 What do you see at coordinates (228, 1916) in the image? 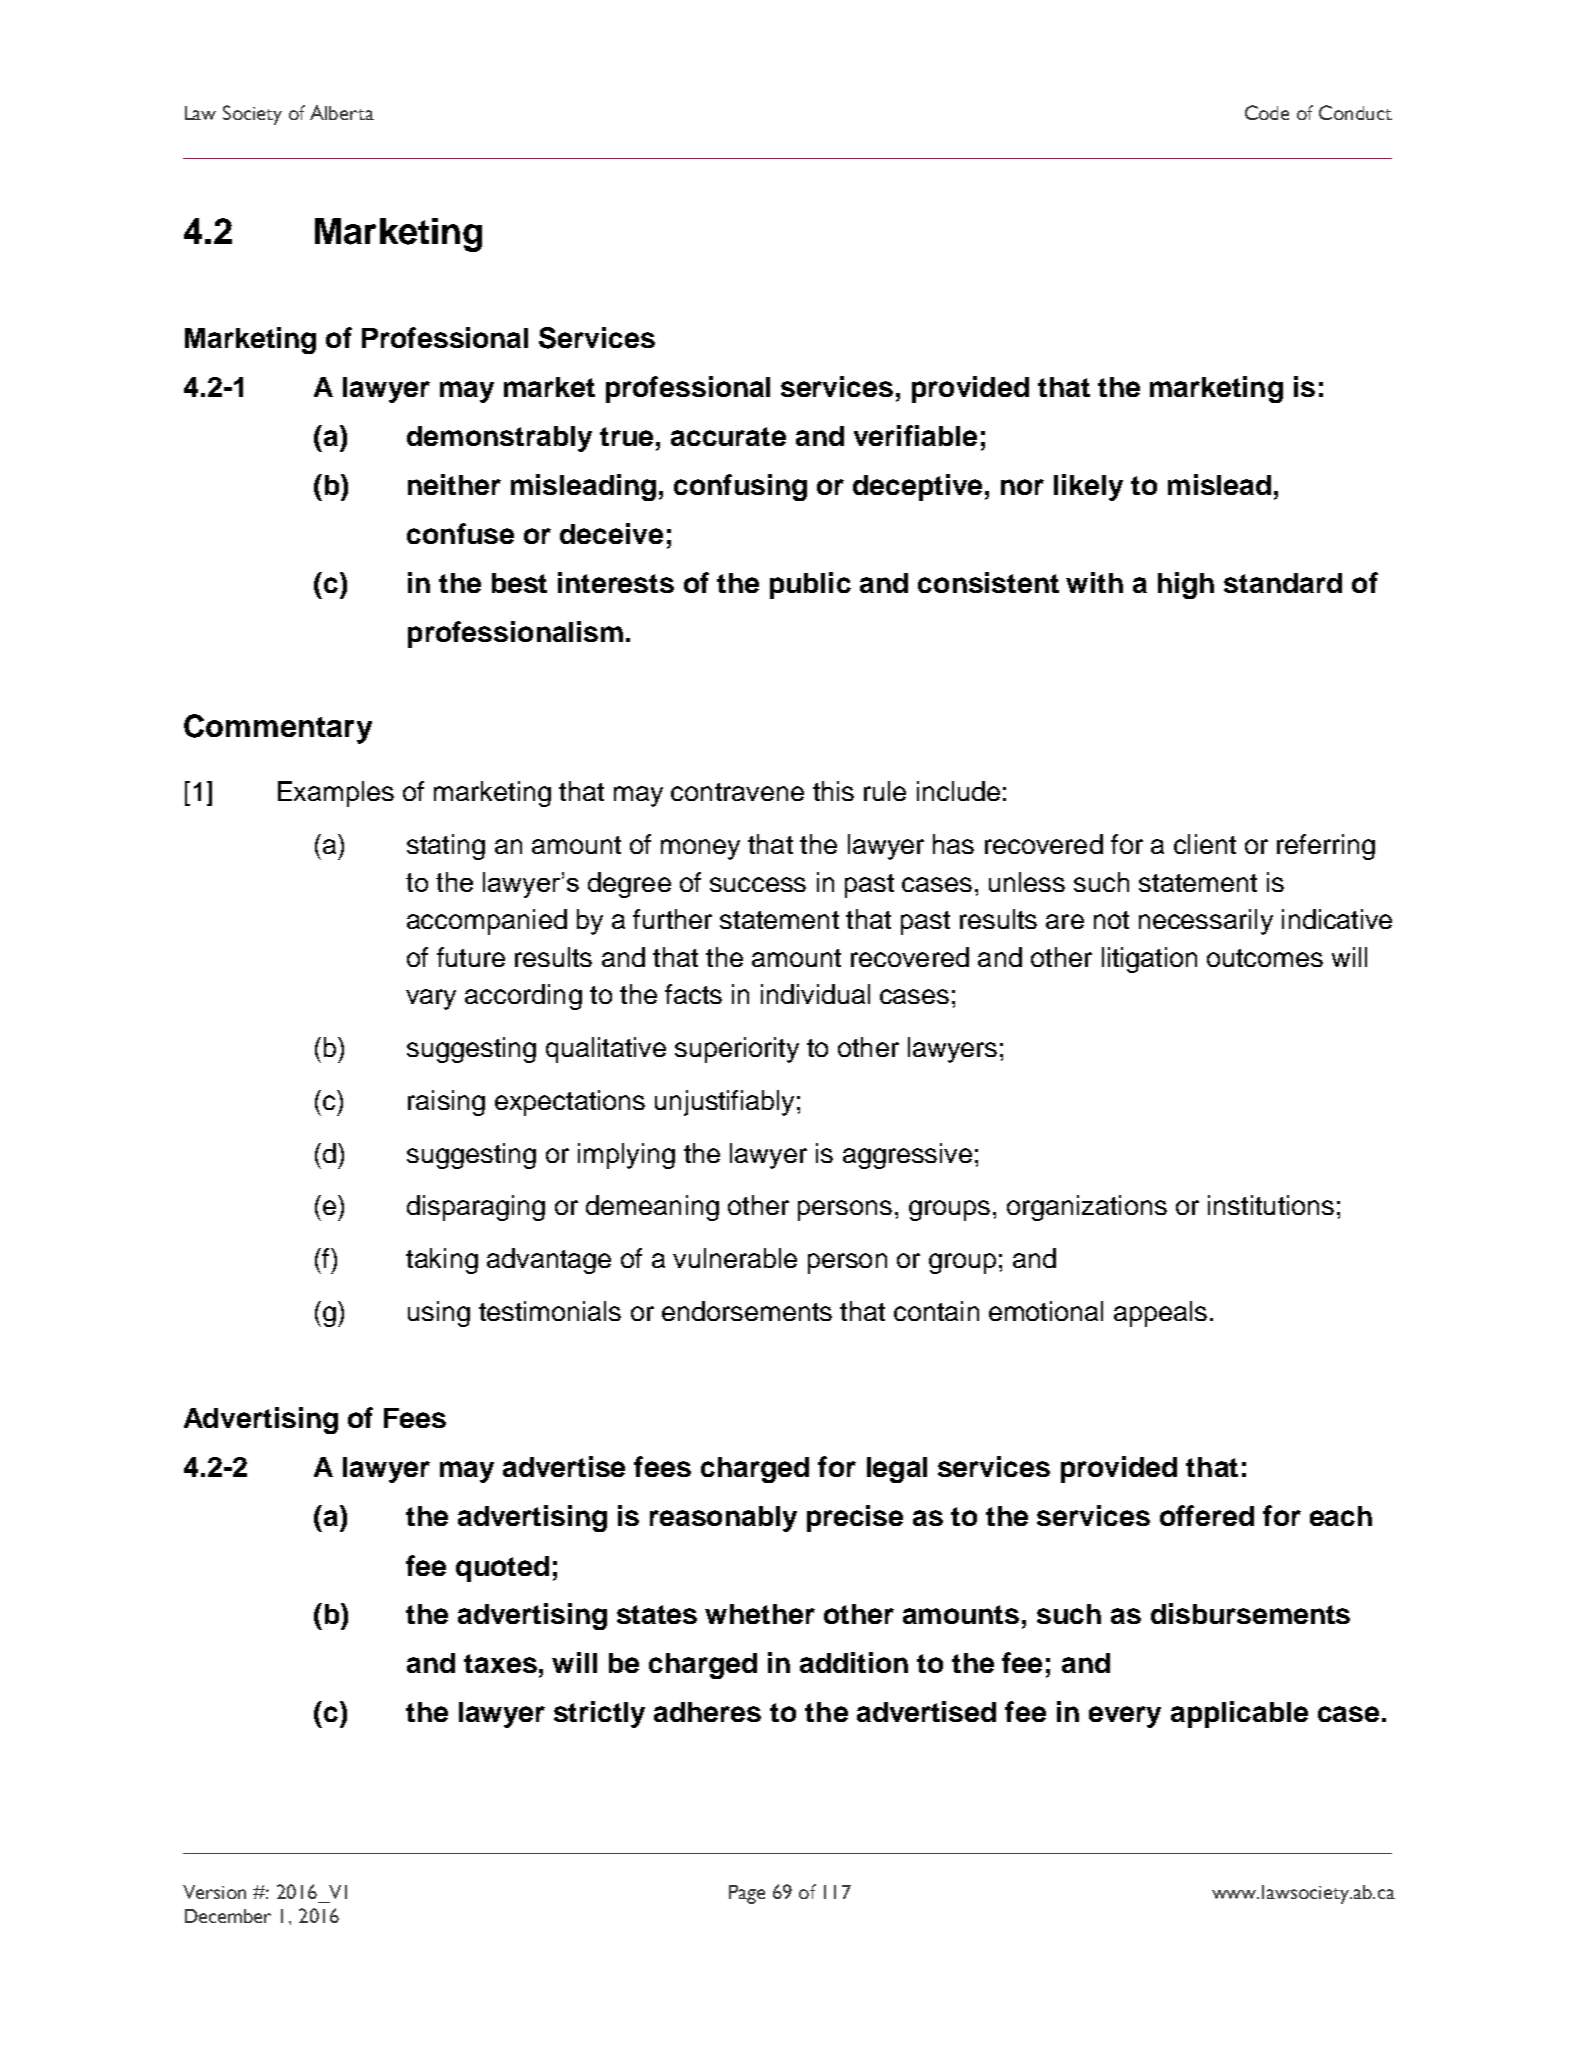
I see `December` at bounding box center [228, 1916].
